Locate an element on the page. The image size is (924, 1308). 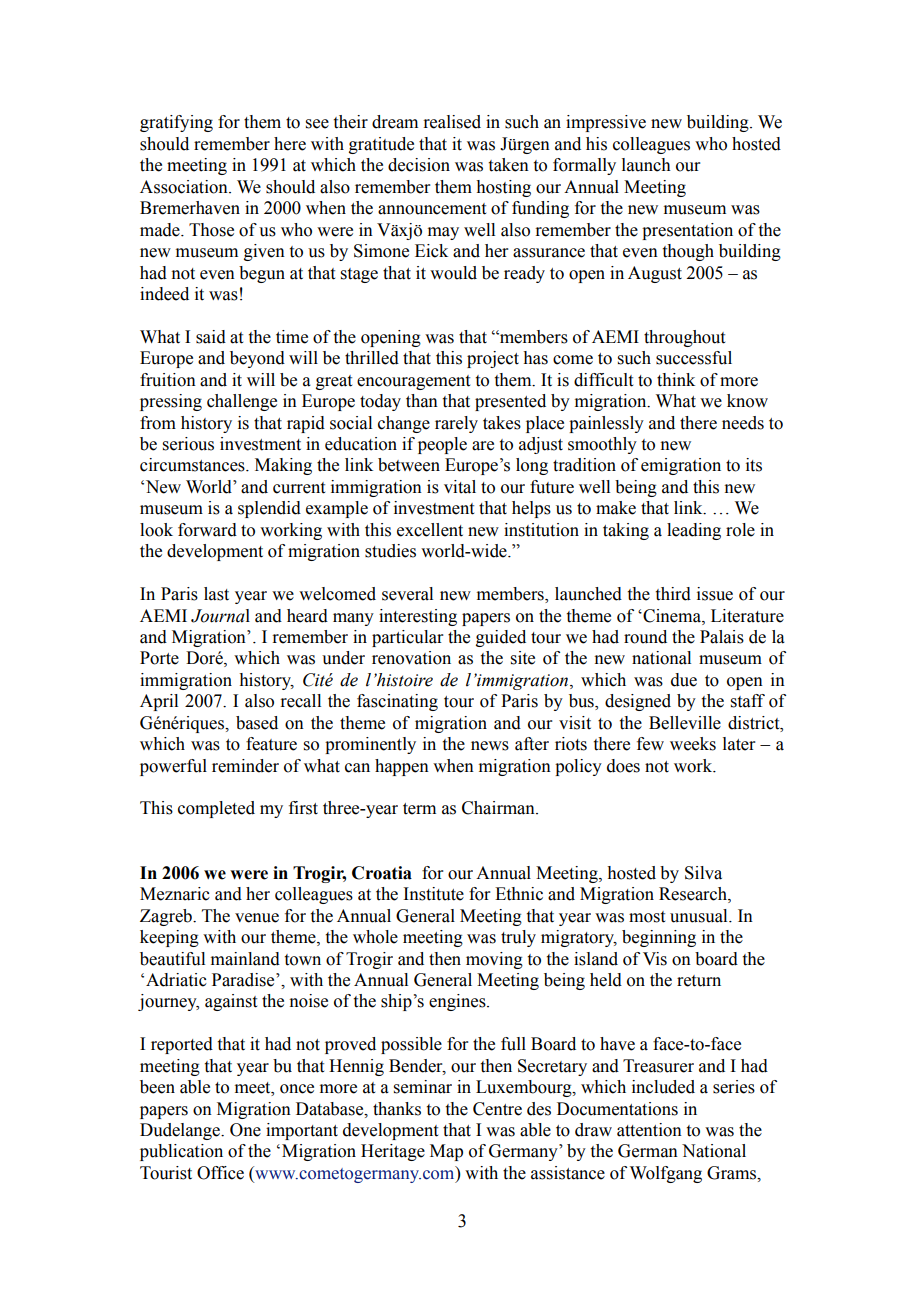
Map is located at coordinates (446, 1152).
